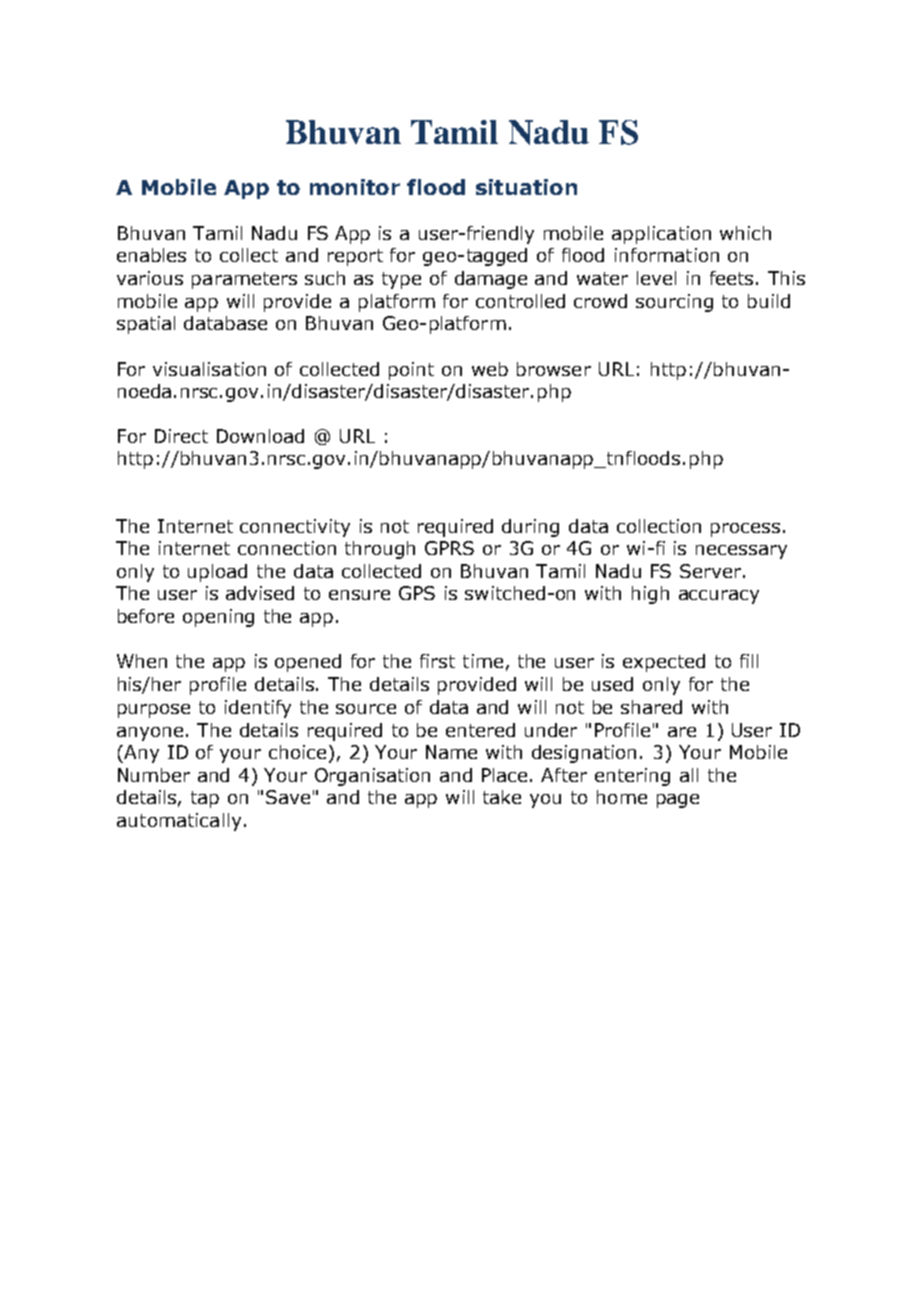 The width and height of the screenshot is (924, 1308). Describe the element at coordinates (745, 233) in the screenshot. I see `which` at that location.
